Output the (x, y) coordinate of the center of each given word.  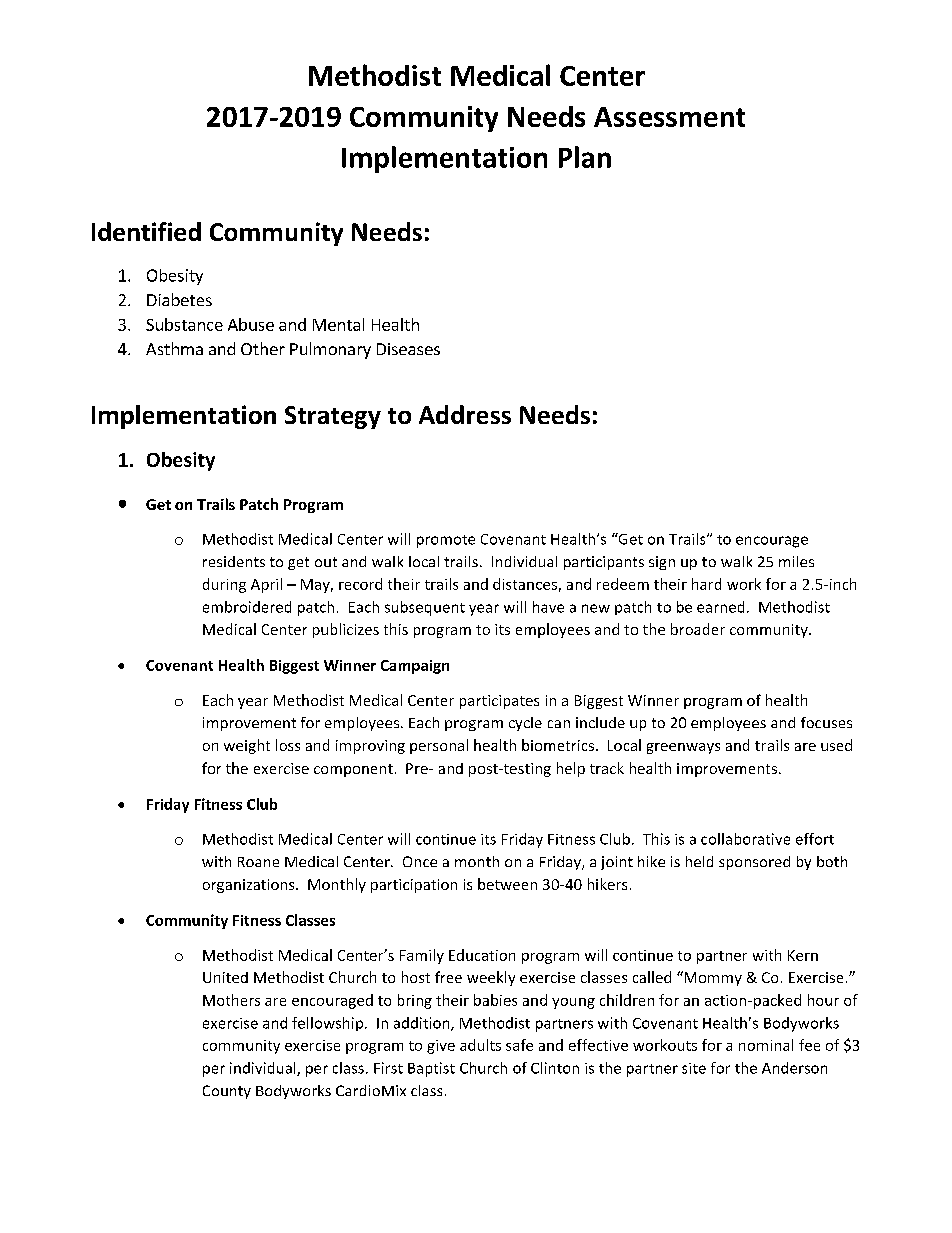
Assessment (669, 117)
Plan (585, 157)
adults (480, 1045)
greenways (683, 748)
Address (465, 414)
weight (247, 746)
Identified (146, 231)
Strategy (333, 417)
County (227, 1092)
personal (439, 746)
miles (796, 561)
